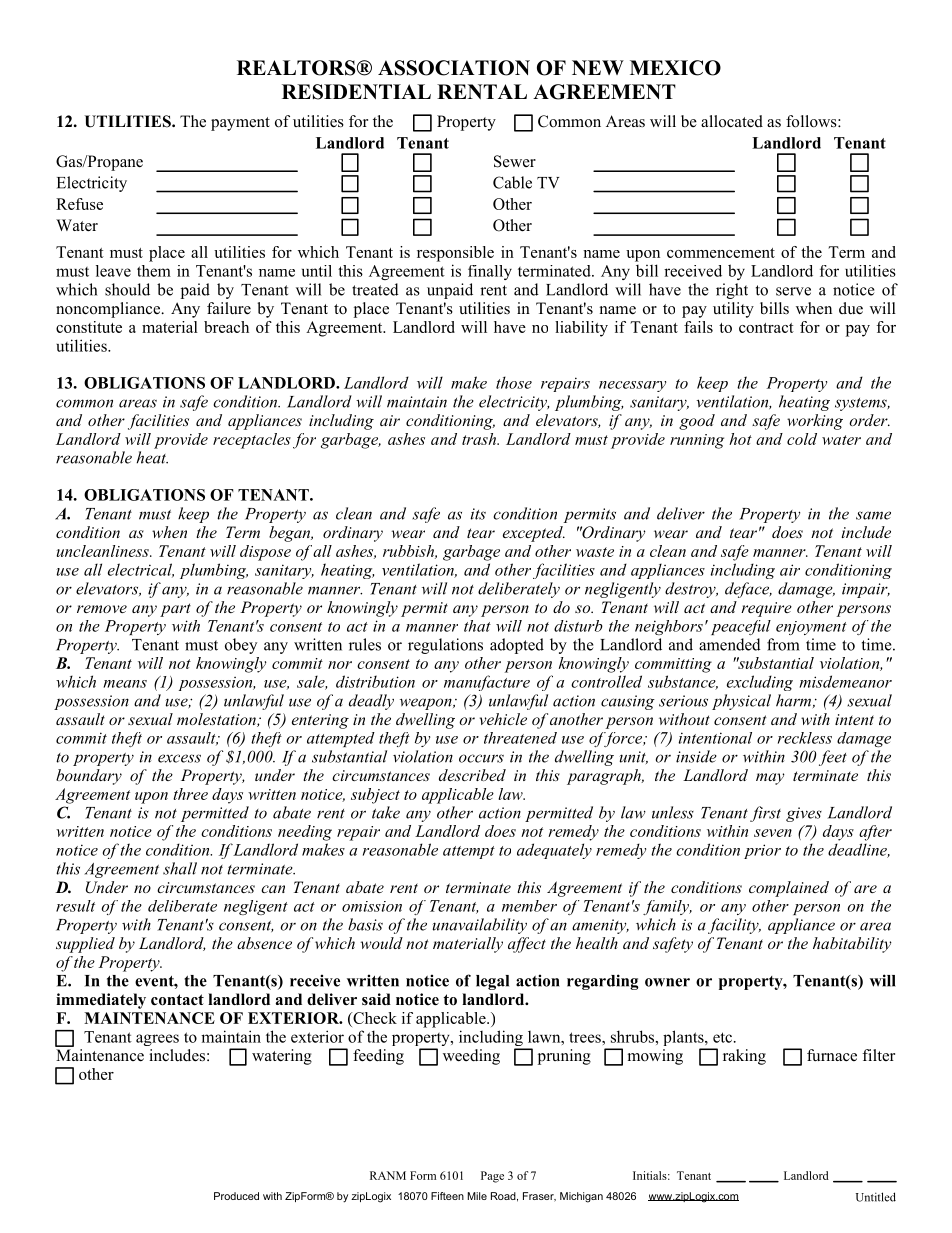 Image resolution: width=952 pixels, height=1233 pixels. Describe the element at coordinates (454, 68) in the screenshot. I see `ASSOCIATION` at that location.
